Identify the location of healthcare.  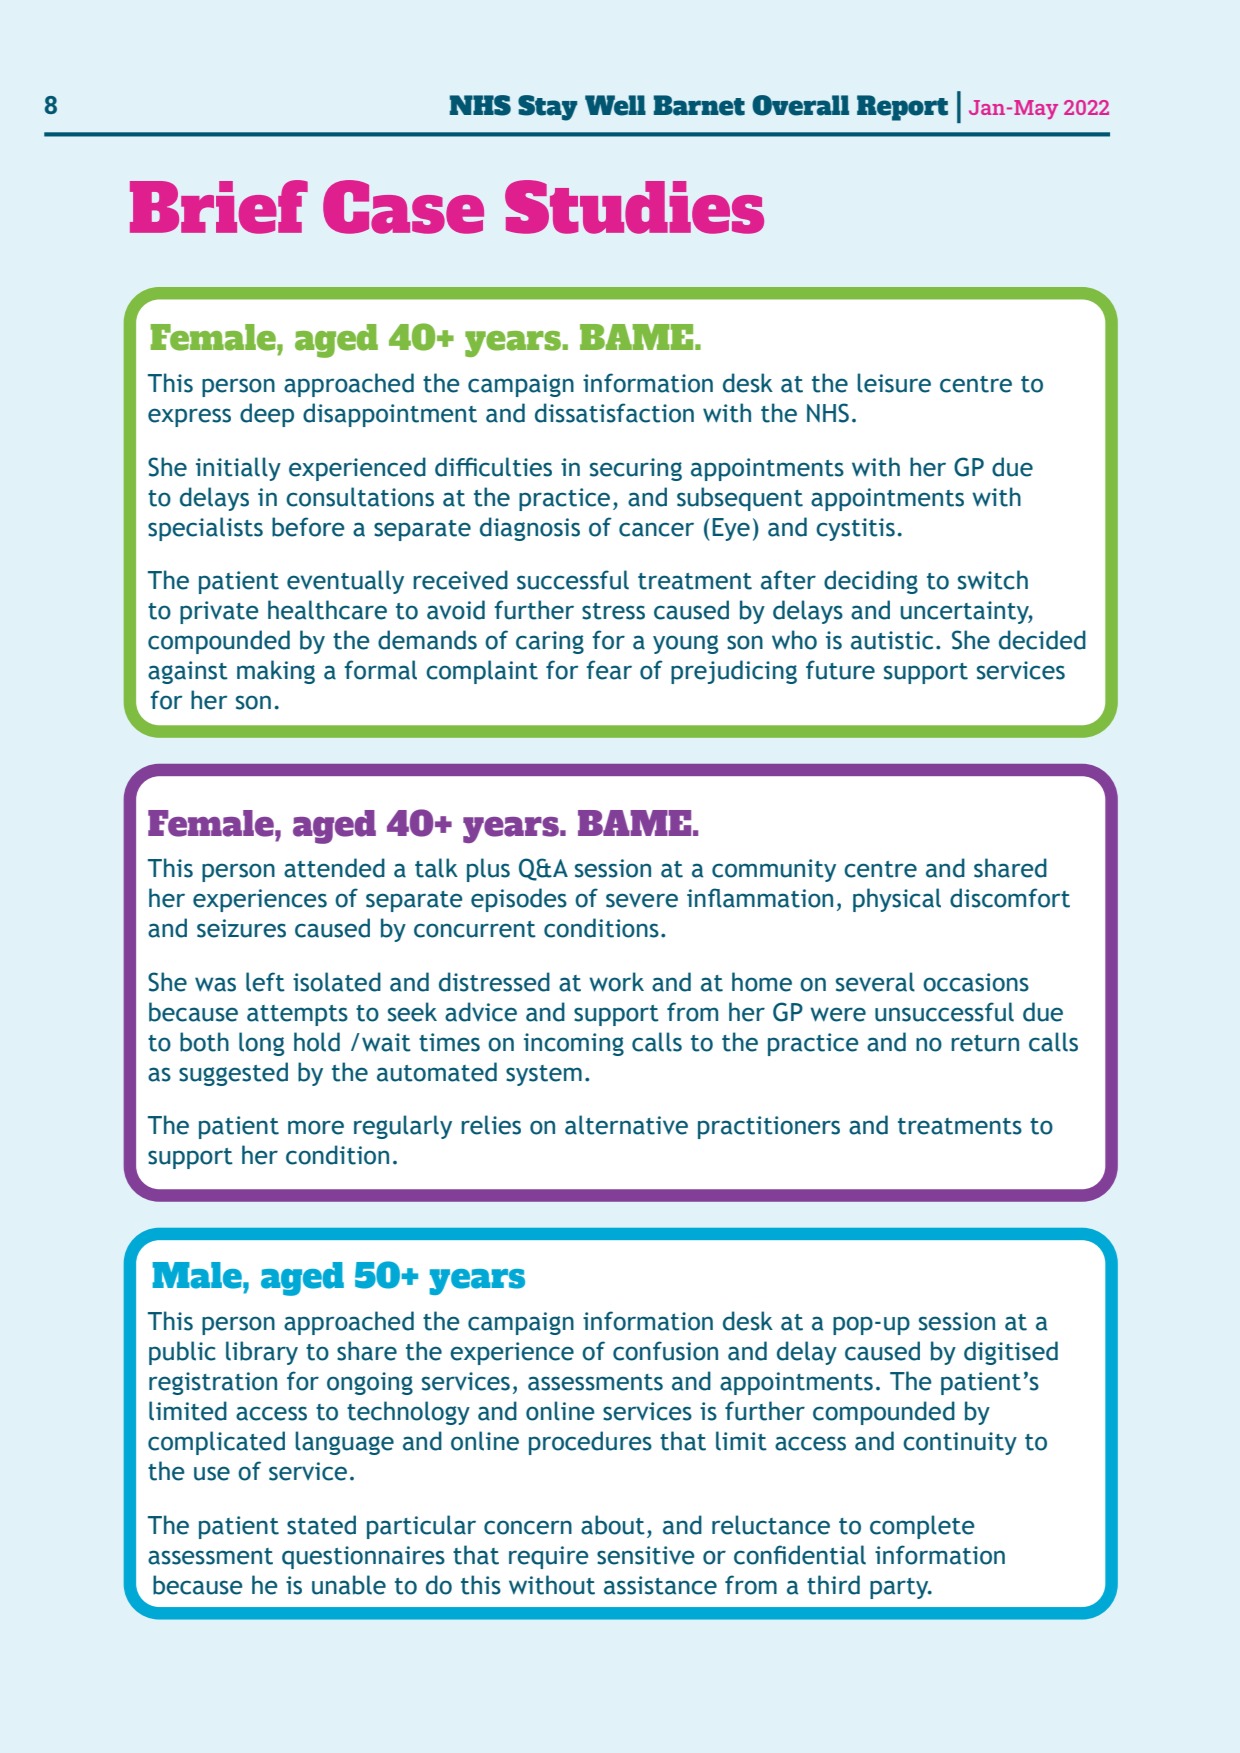
(327, 610).
